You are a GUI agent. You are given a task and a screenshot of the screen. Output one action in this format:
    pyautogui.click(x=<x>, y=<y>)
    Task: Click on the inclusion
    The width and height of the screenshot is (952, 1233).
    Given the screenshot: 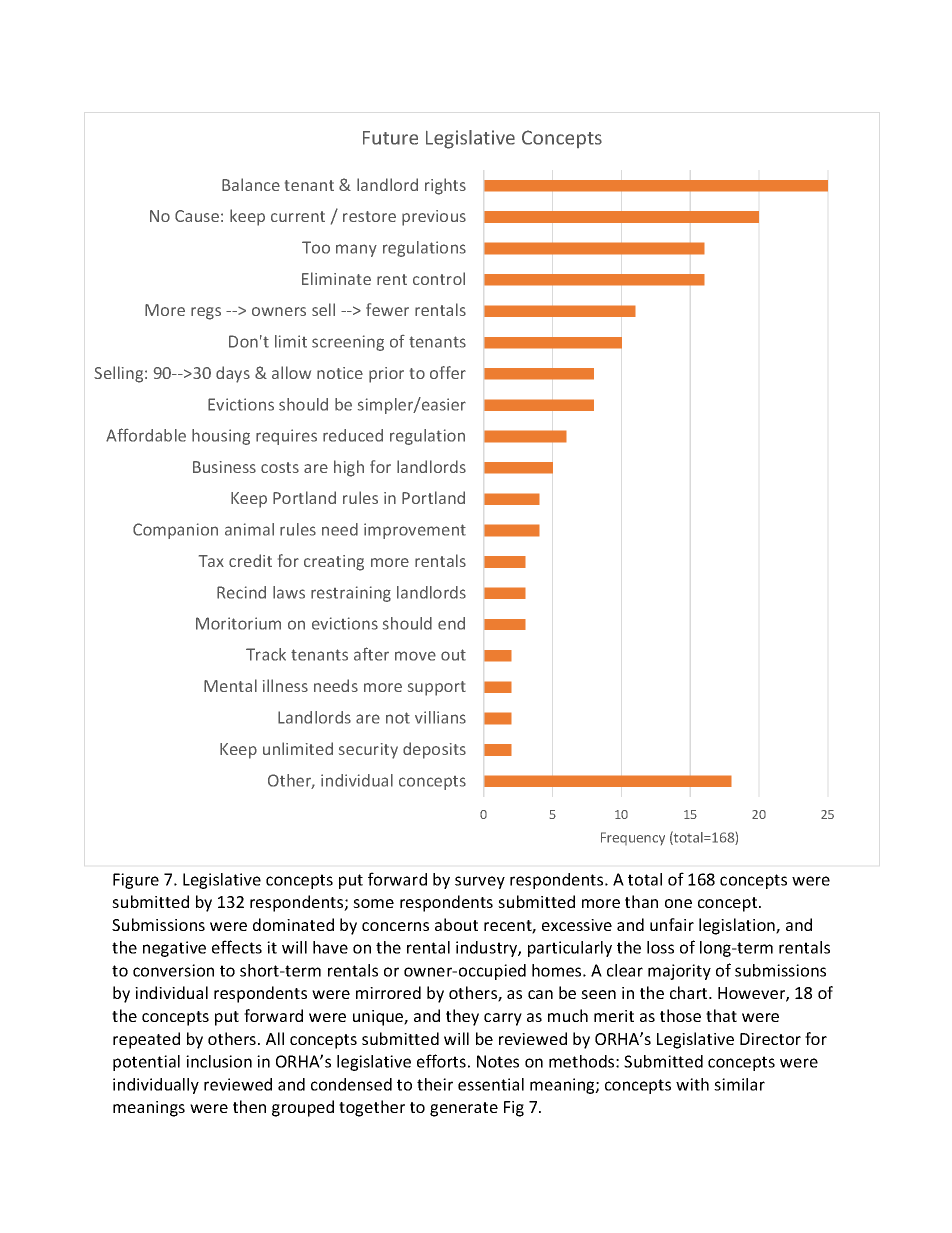 What is the action you would take?
    pyautogui.click(x=219, y=1061)
